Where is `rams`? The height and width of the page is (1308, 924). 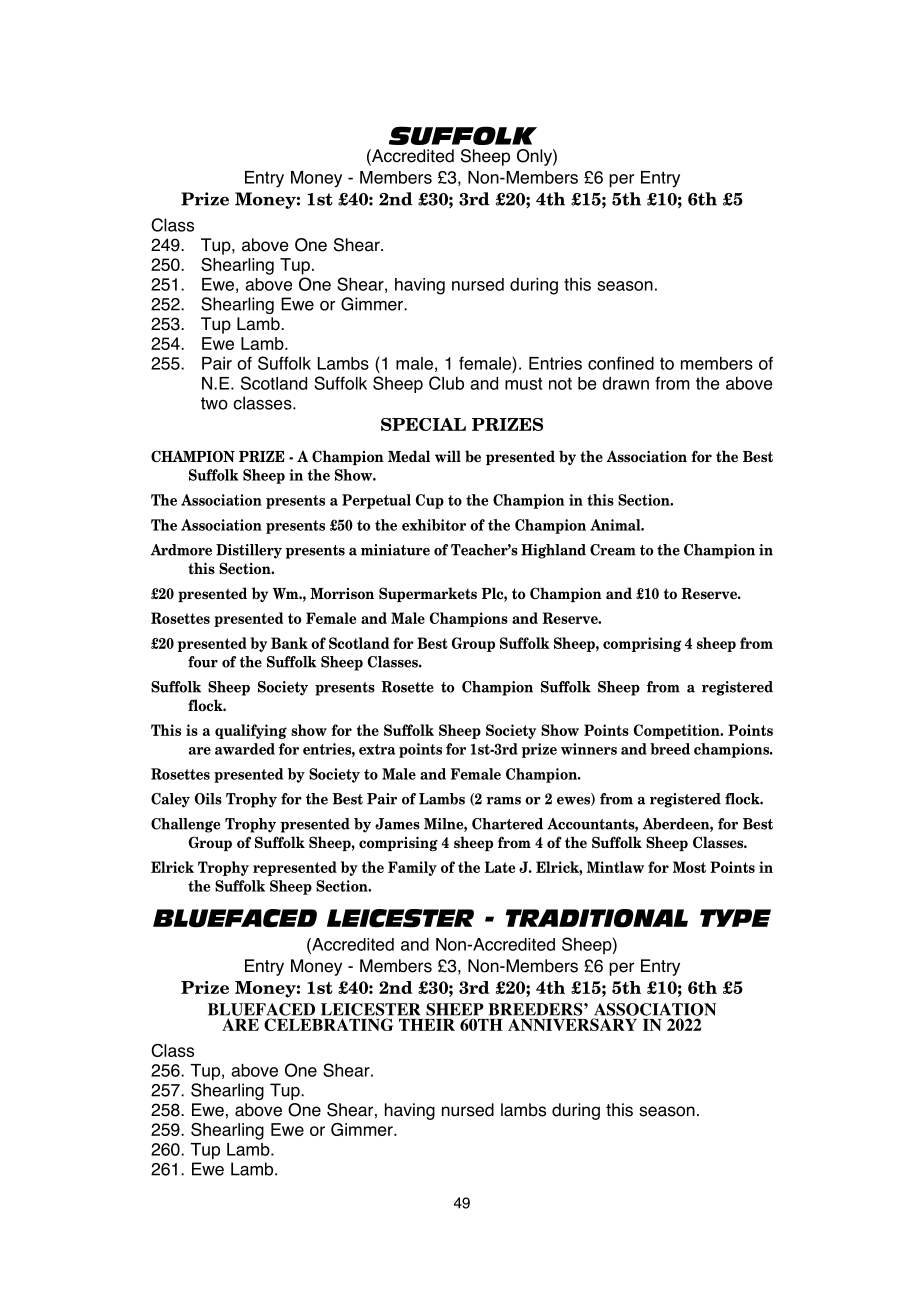 rams is located at coordinates (503, 801).
